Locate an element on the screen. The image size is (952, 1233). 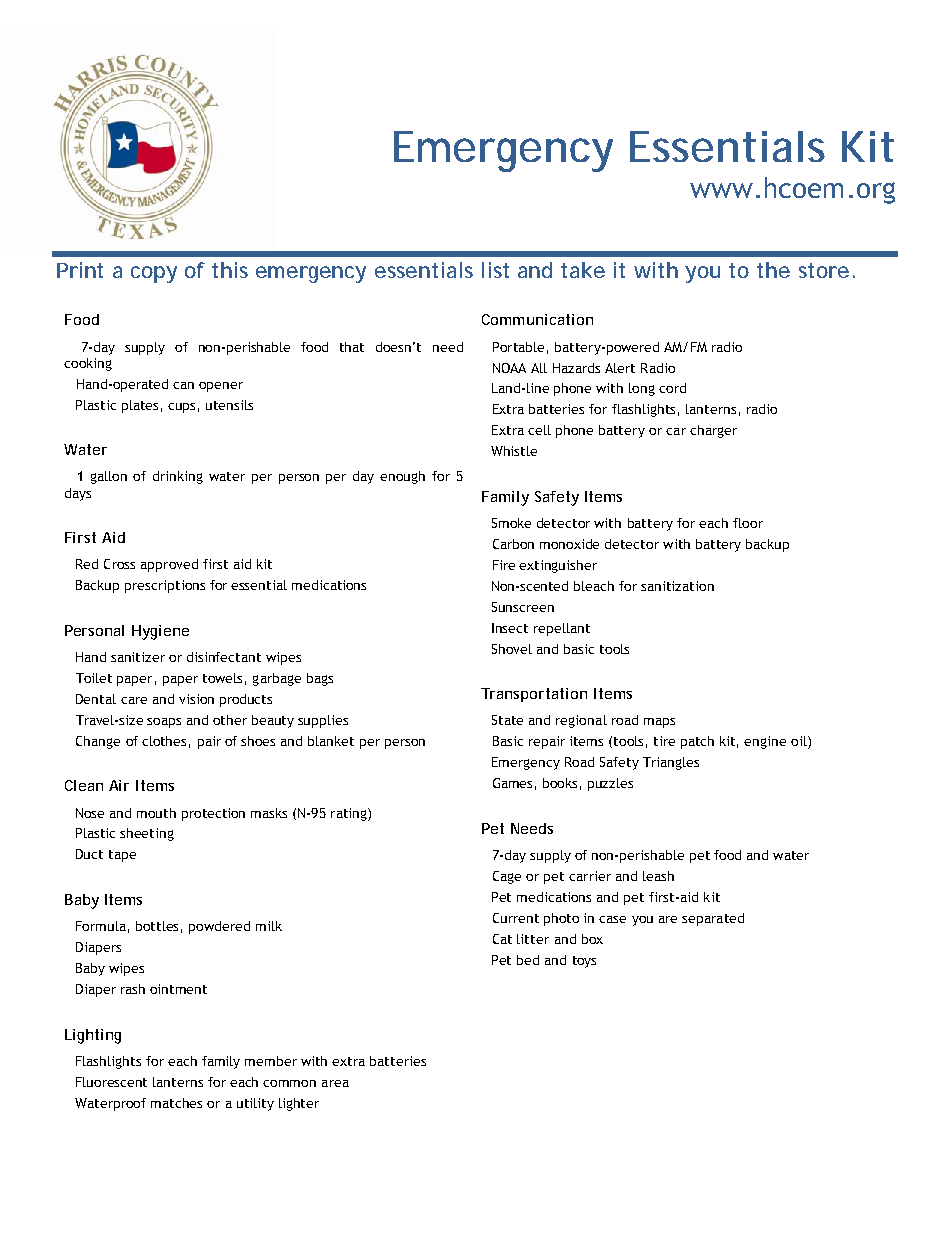
copy is located at coordinates (154, 274).
